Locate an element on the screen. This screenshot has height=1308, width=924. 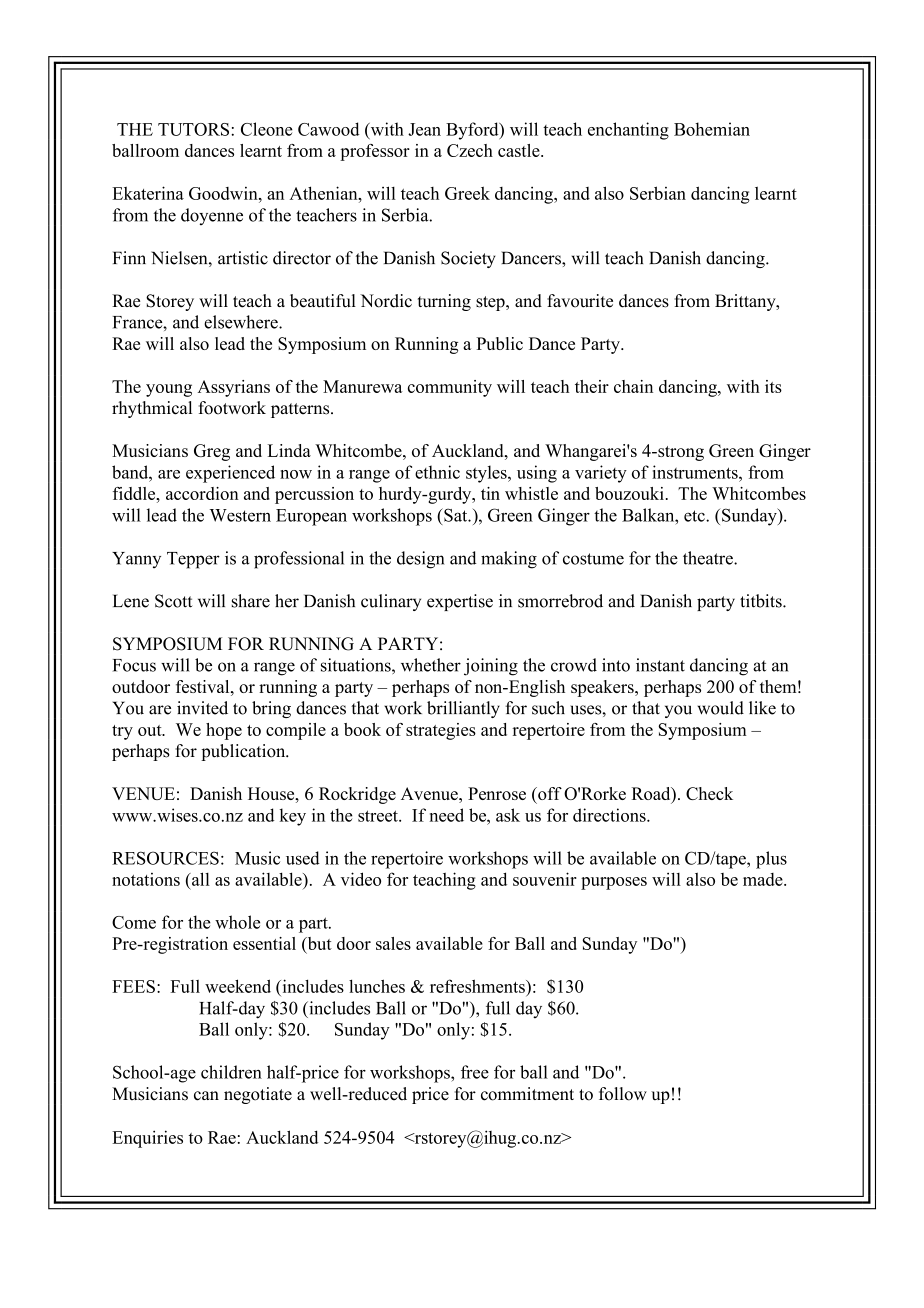
whole is located at coordinates (237, 922).
